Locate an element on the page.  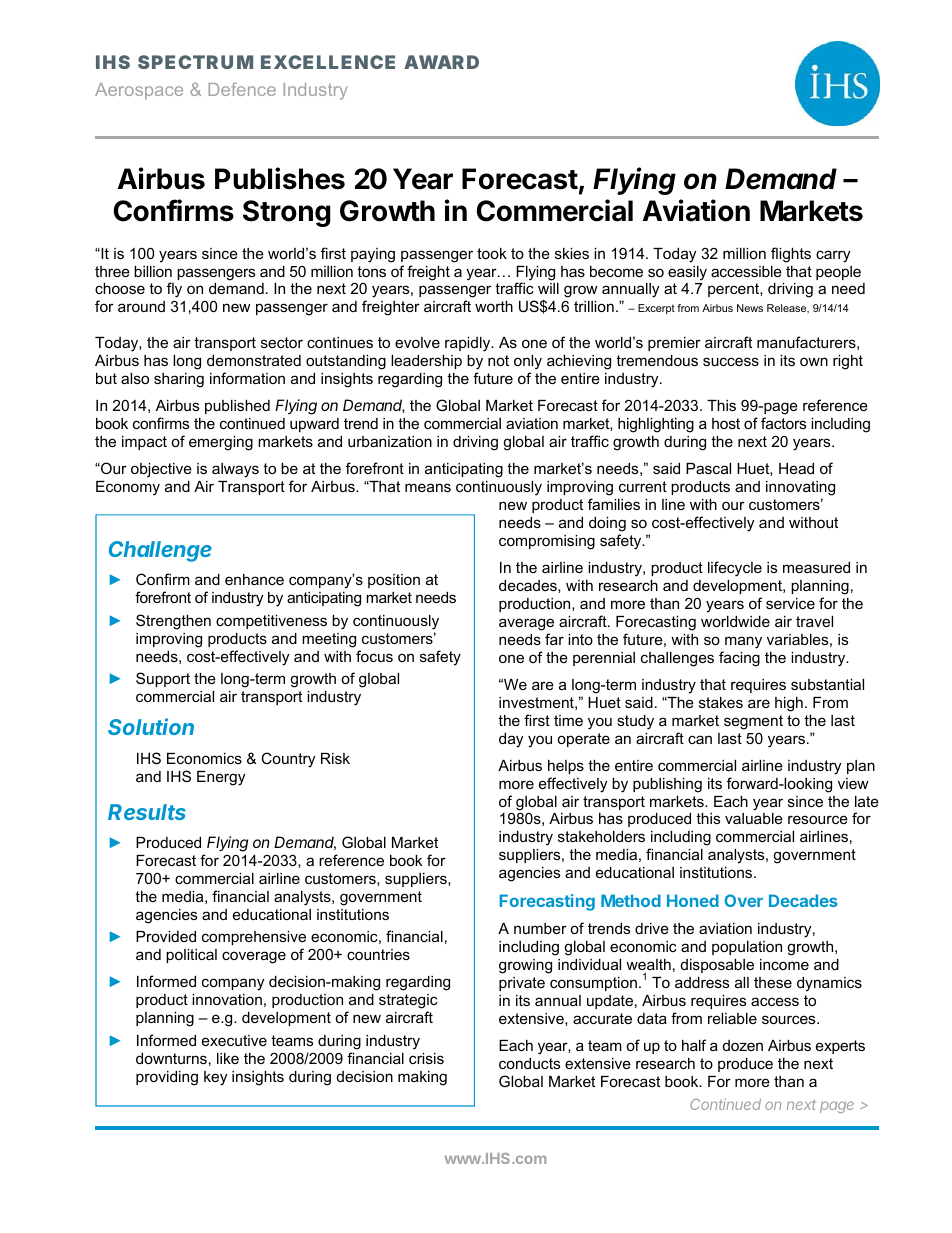
compromising is located at coordinates (547, 542).
